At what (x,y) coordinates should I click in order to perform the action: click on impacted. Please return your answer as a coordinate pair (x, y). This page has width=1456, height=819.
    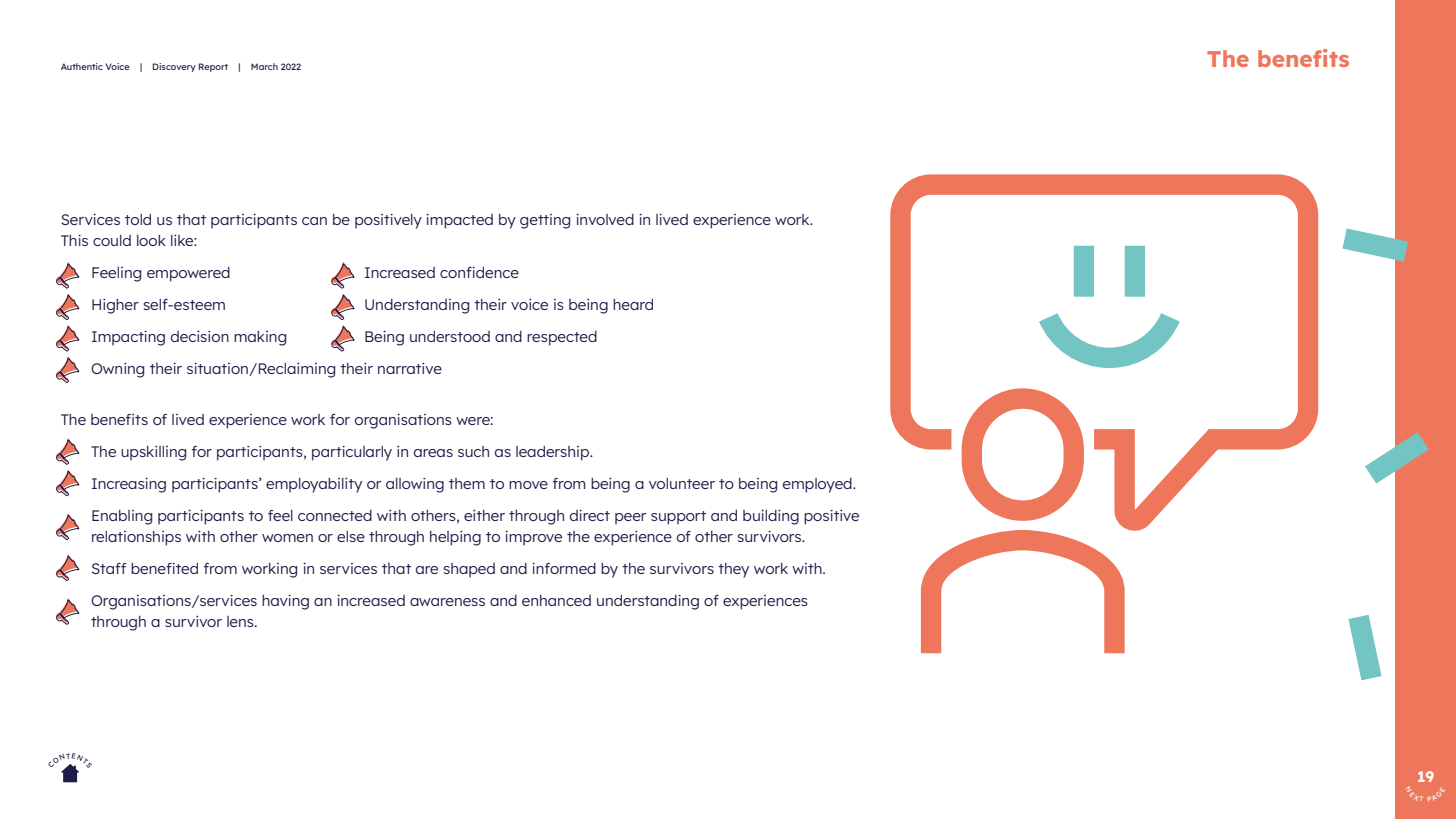
    Looking at the image, I should click on (459, 221).
